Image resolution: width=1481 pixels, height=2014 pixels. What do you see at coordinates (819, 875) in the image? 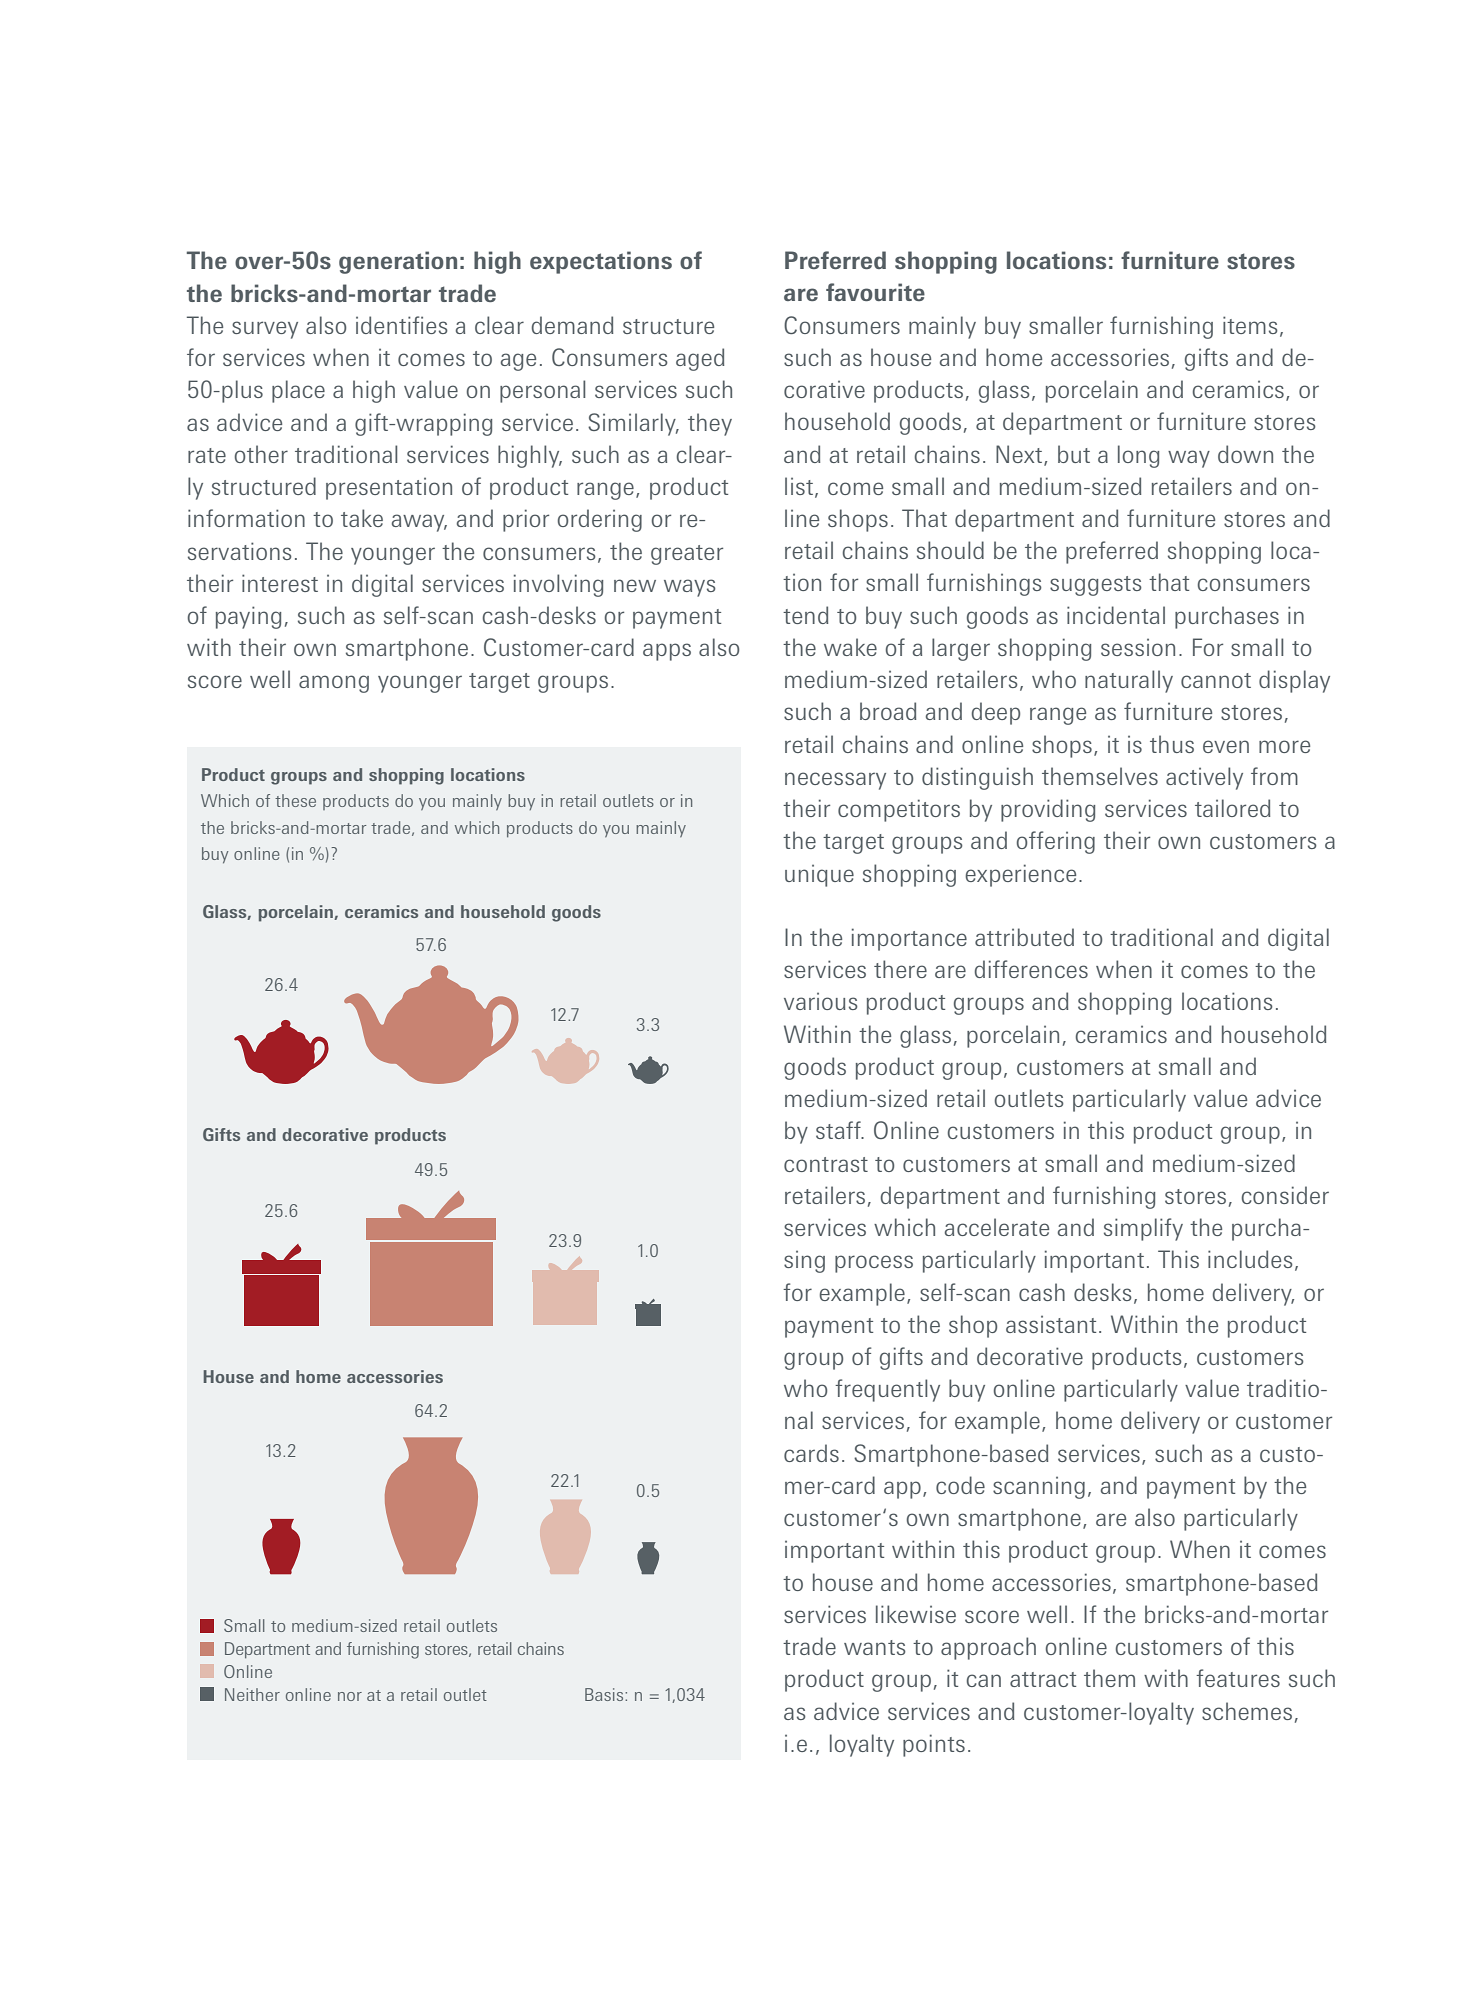
I see `unique` at bounding box center [819, 875].
